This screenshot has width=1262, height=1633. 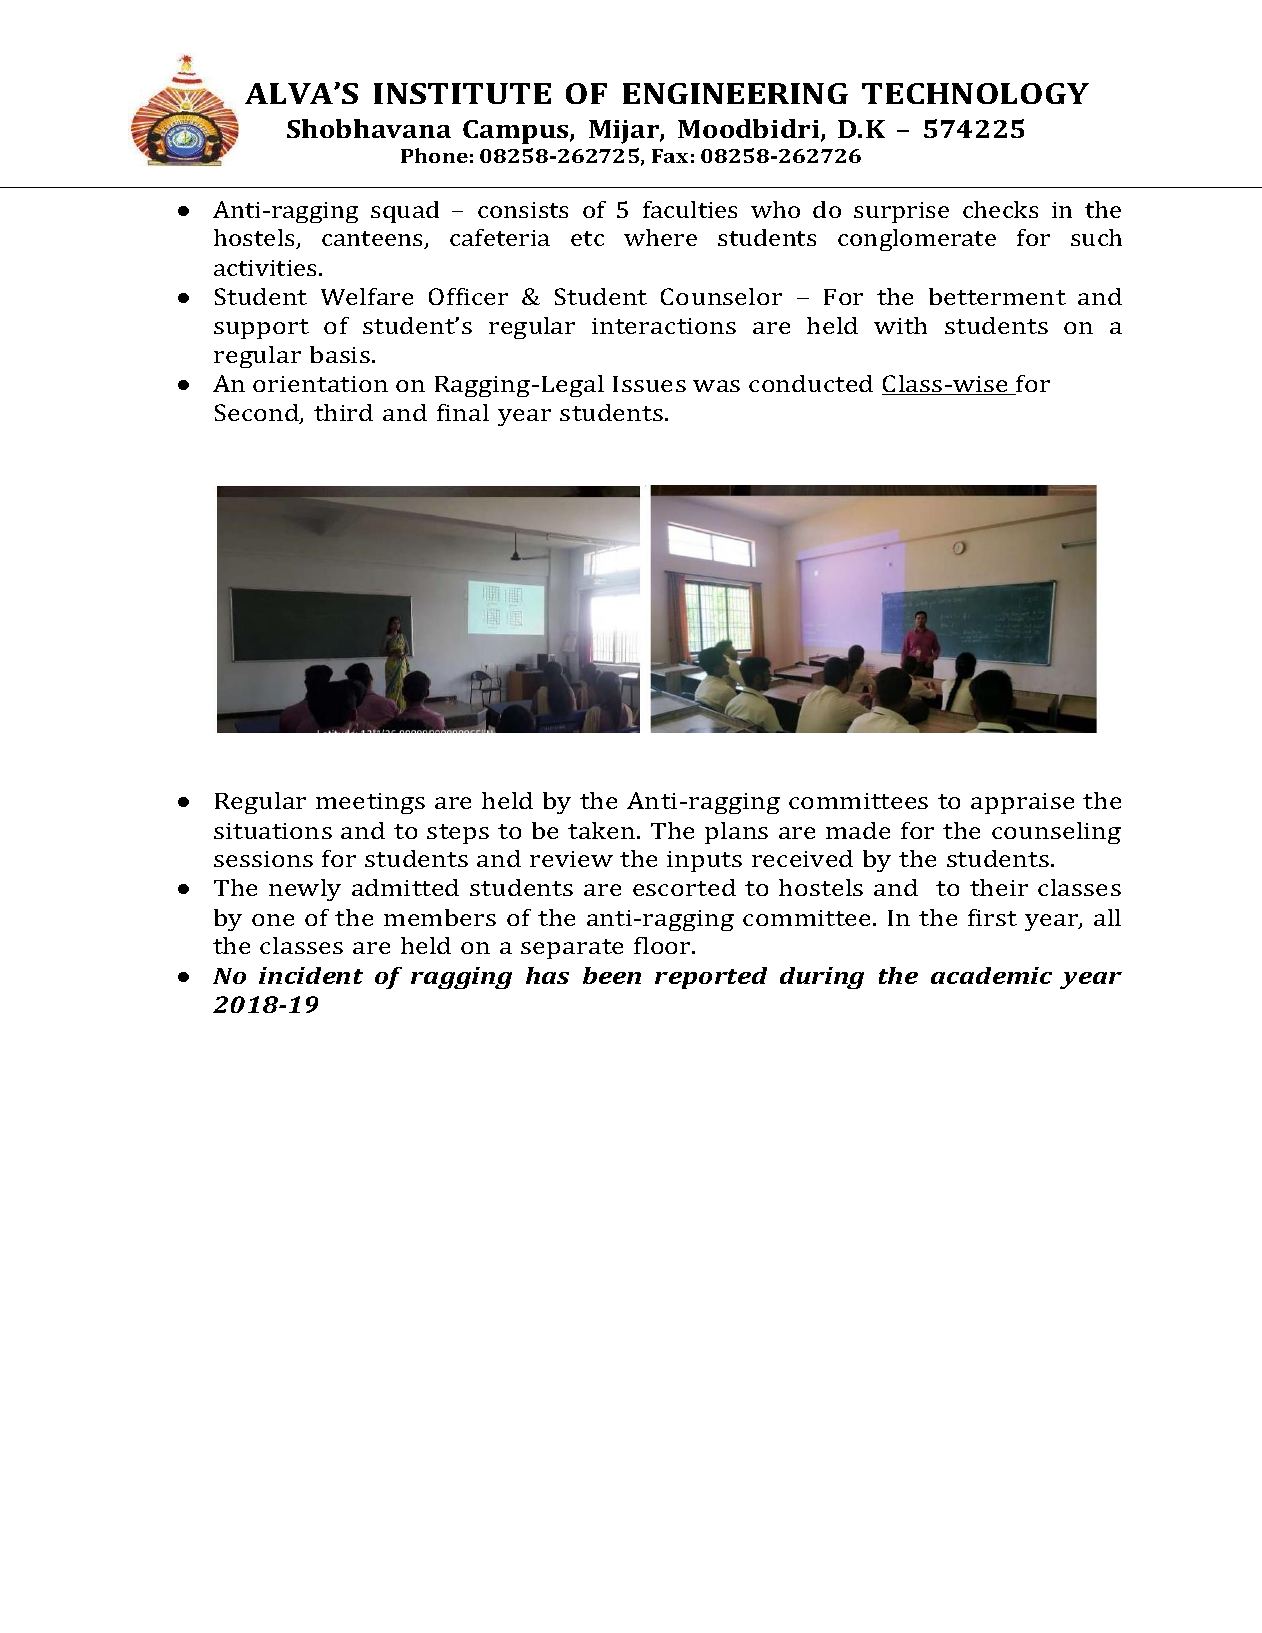 I want to click on incident, so click(x=311, y=975).
